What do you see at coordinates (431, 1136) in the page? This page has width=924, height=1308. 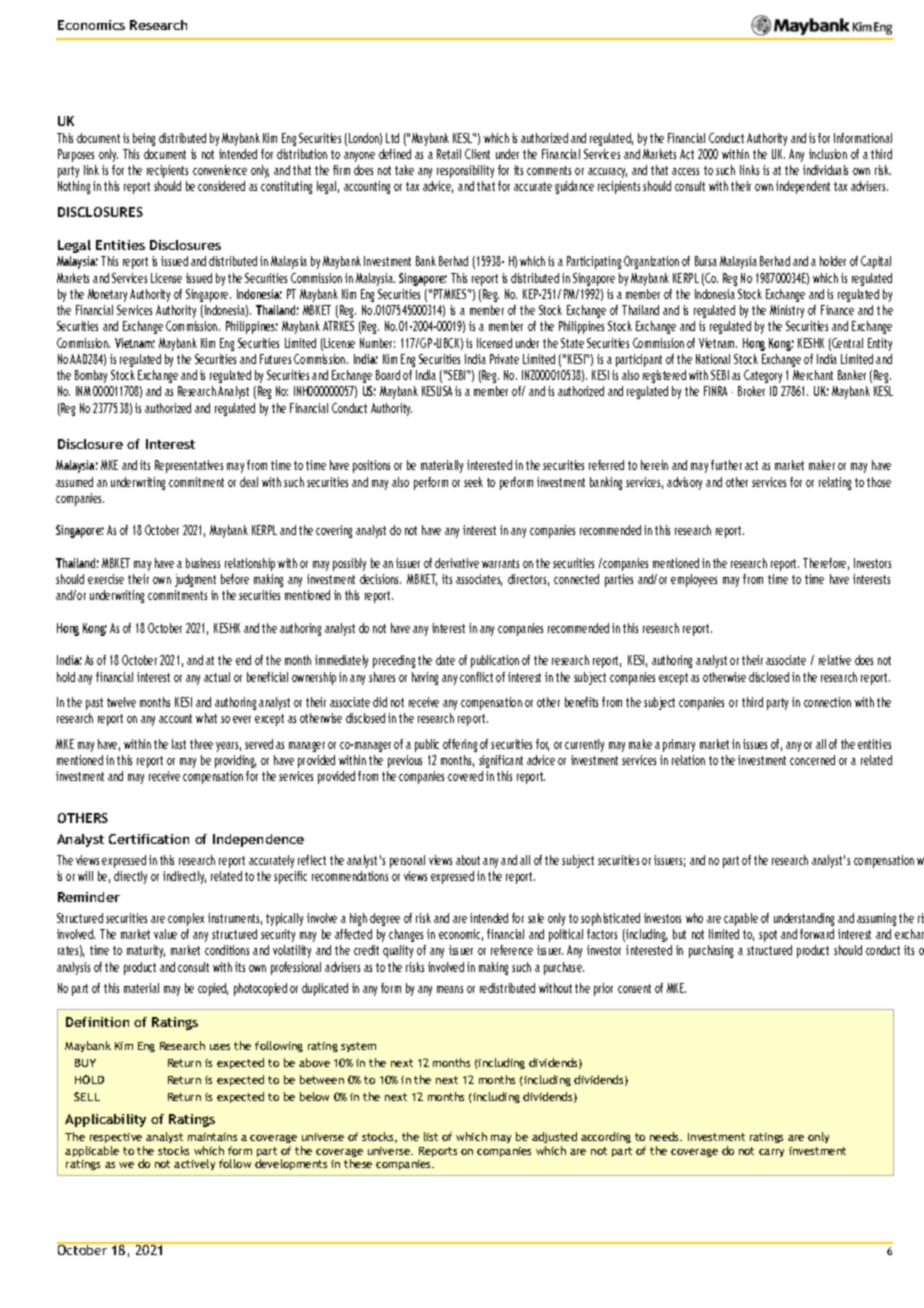 I see `list` at bounding box center [431, 1136].
